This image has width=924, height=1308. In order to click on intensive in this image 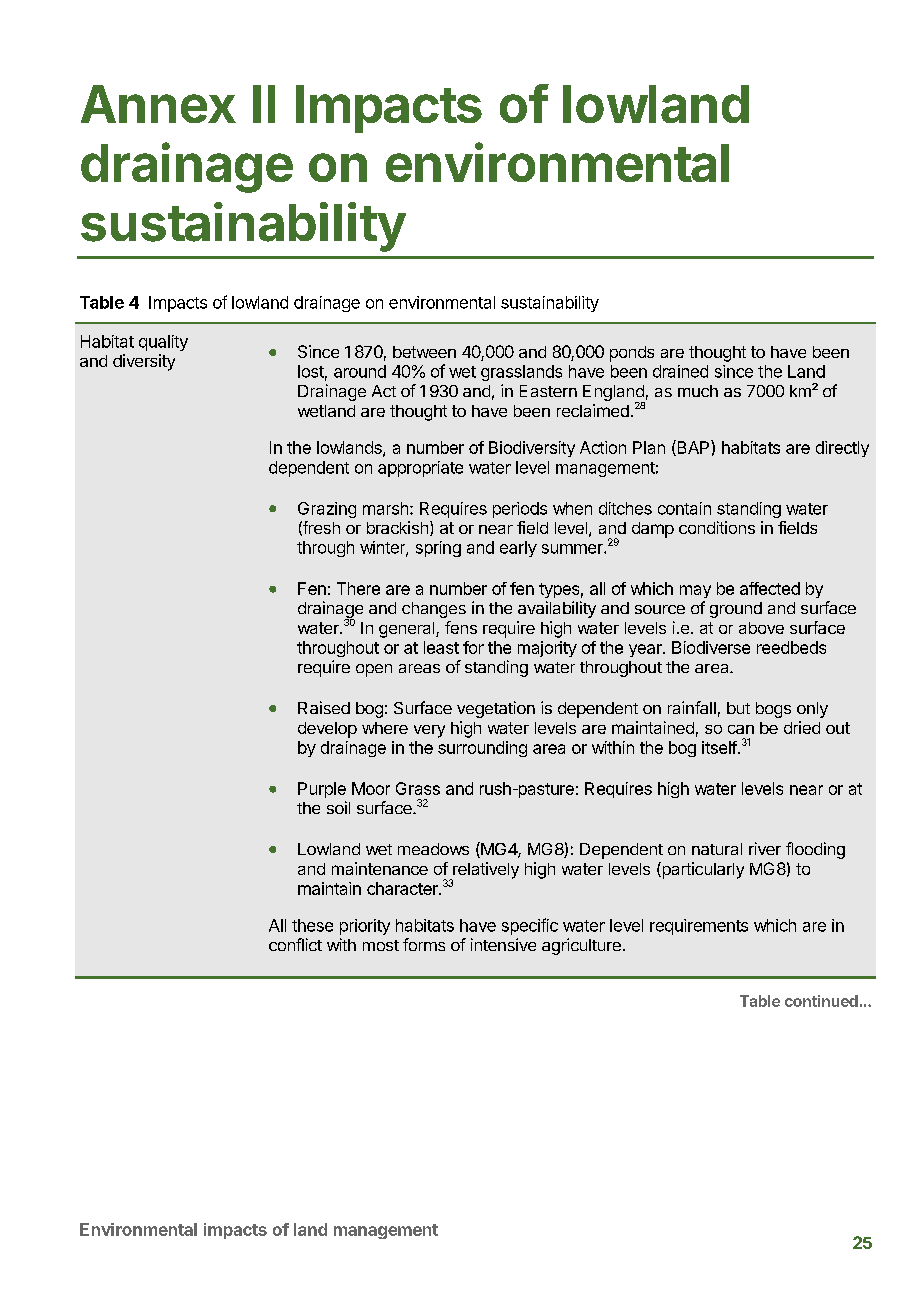, I will do `click(503, 944)`.
